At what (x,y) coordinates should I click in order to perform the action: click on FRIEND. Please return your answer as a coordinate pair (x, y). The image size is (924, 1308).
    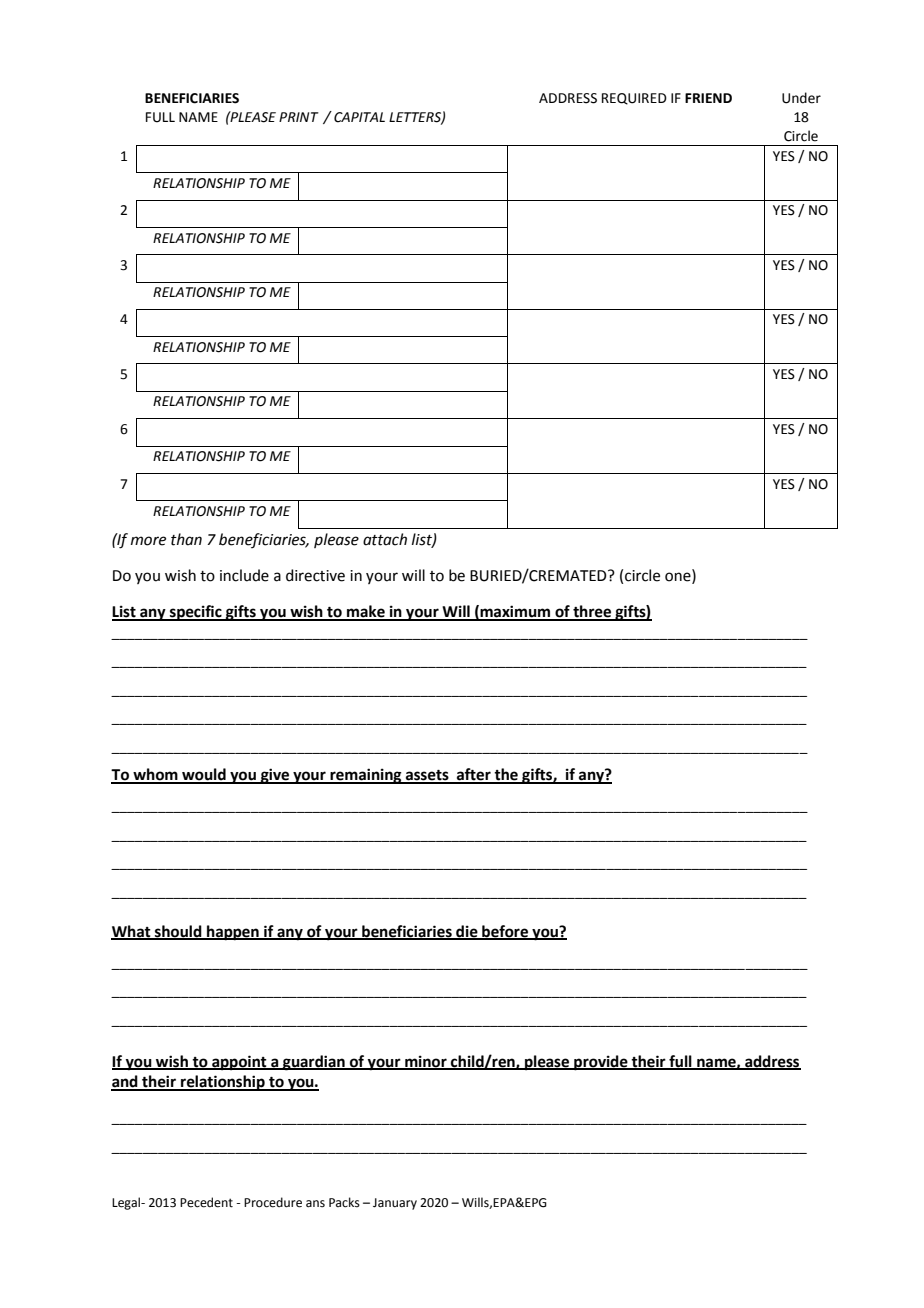
    Looking at the image, I should click on (708, 98).
